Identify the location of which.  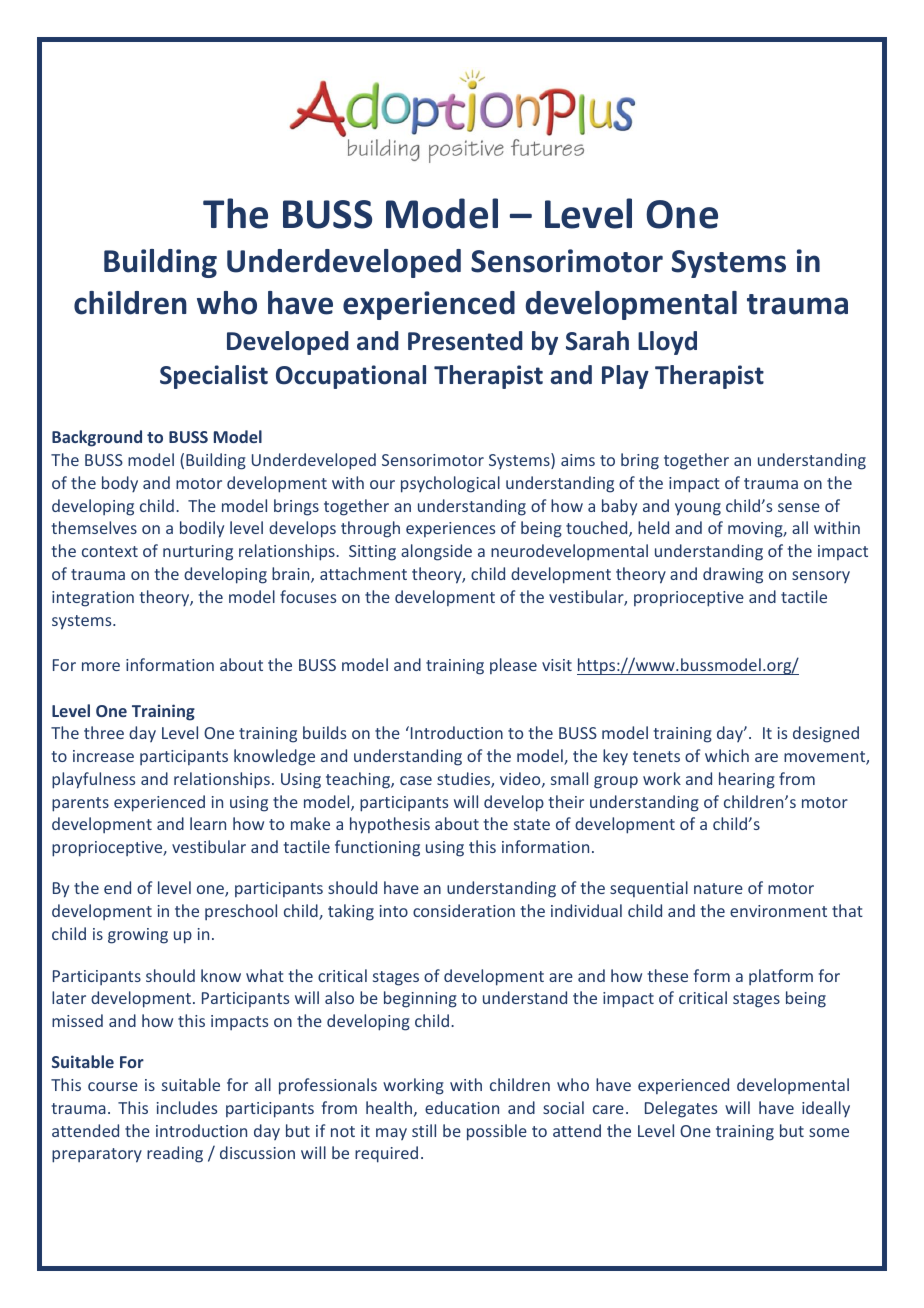
(727, 755).
